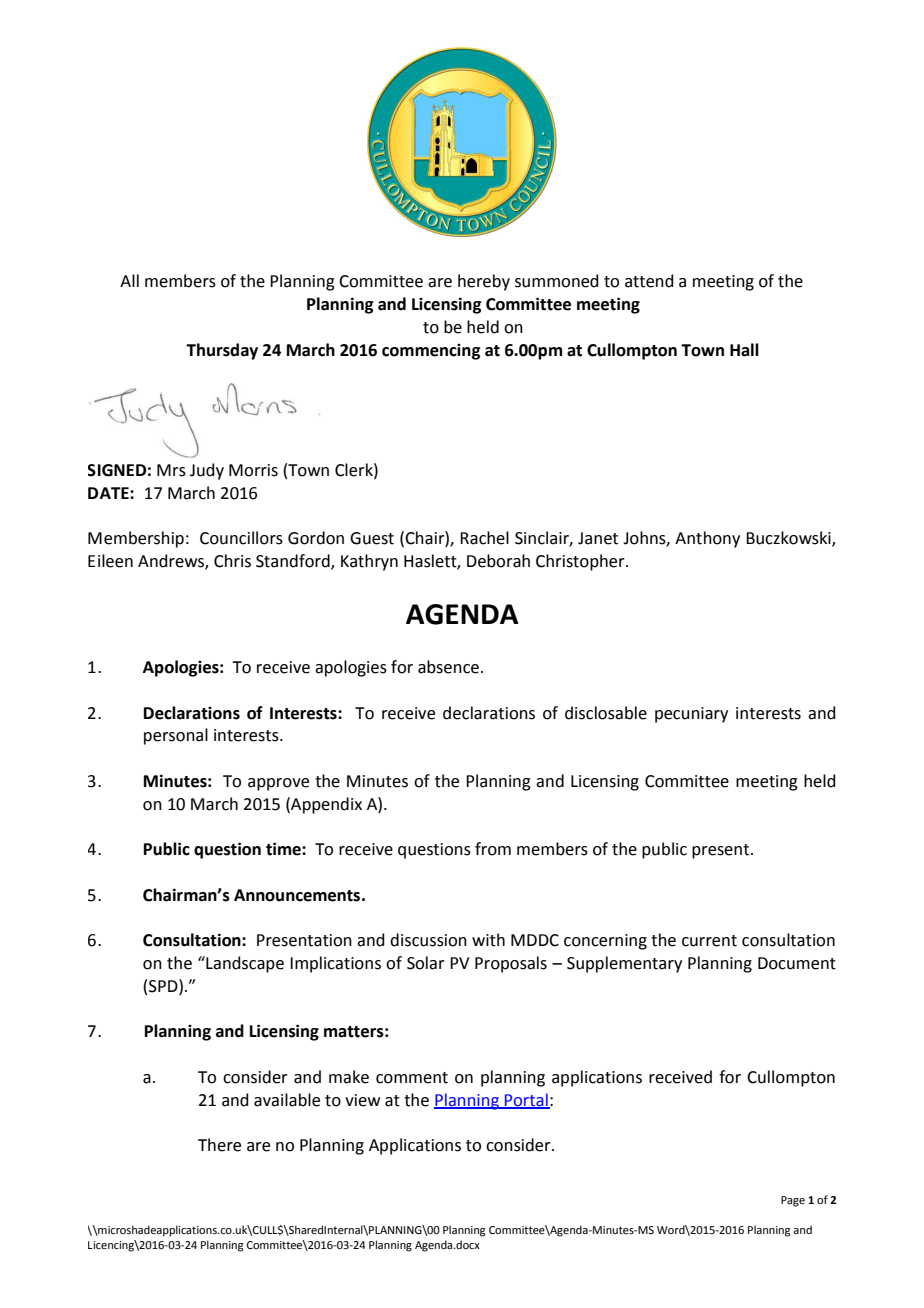 The image size is (924, 1308). Describe the element at coordinates (176, 736) in the screenshot. I see `personal` at that location.
